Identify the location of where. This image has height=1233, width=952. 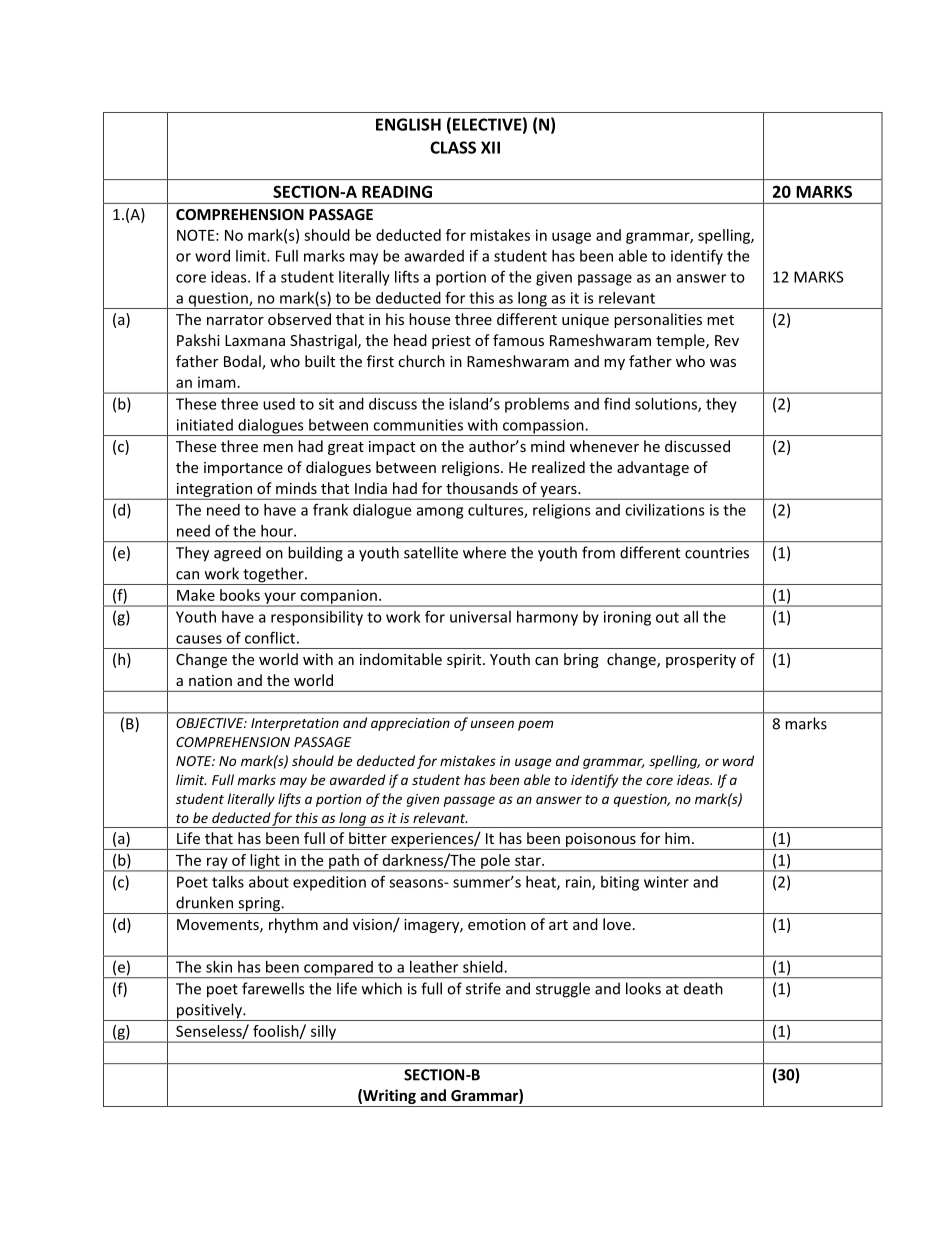
(484, 552).
